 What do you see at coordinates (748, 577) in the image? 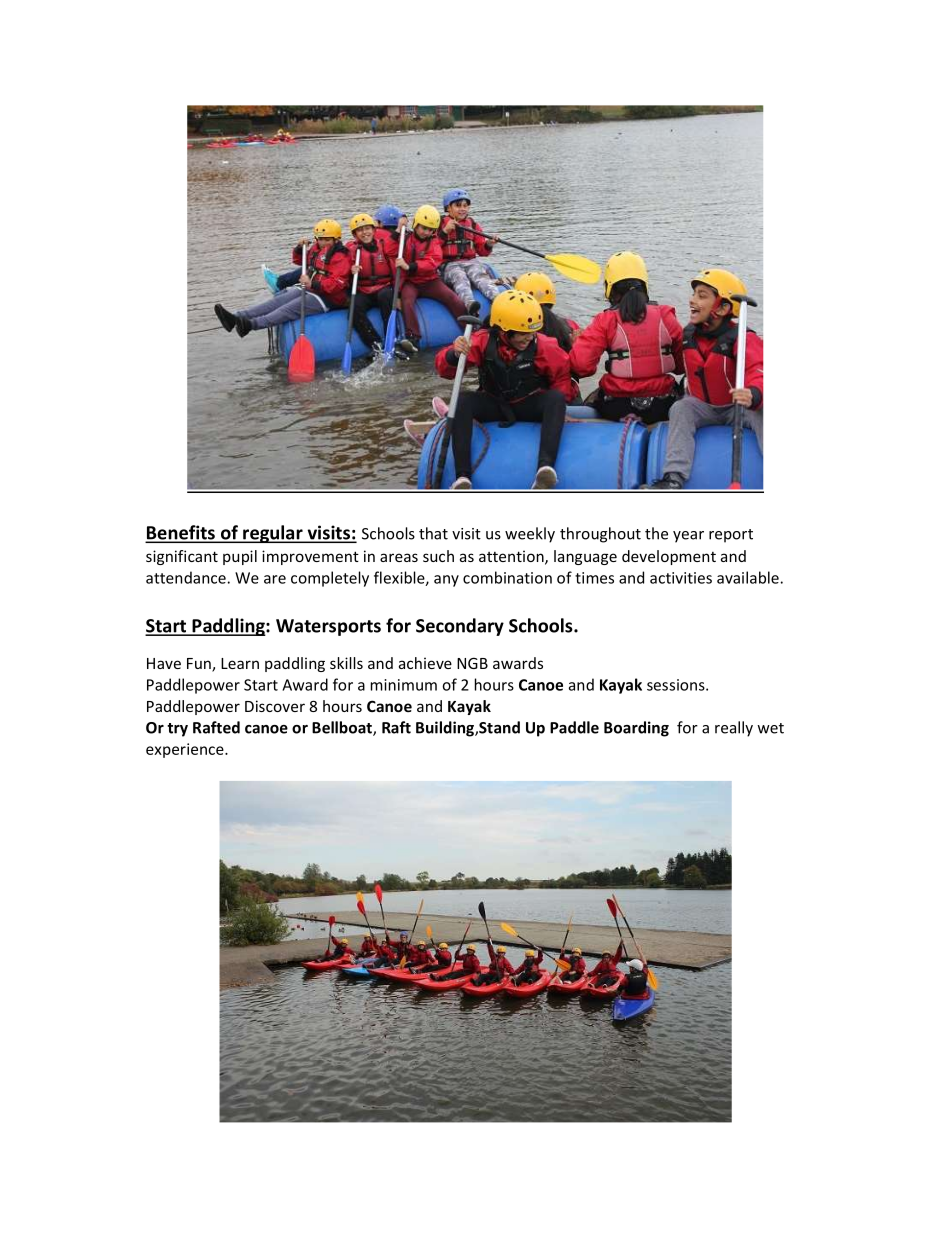
I see `available` at bounding box center [748, 577].
